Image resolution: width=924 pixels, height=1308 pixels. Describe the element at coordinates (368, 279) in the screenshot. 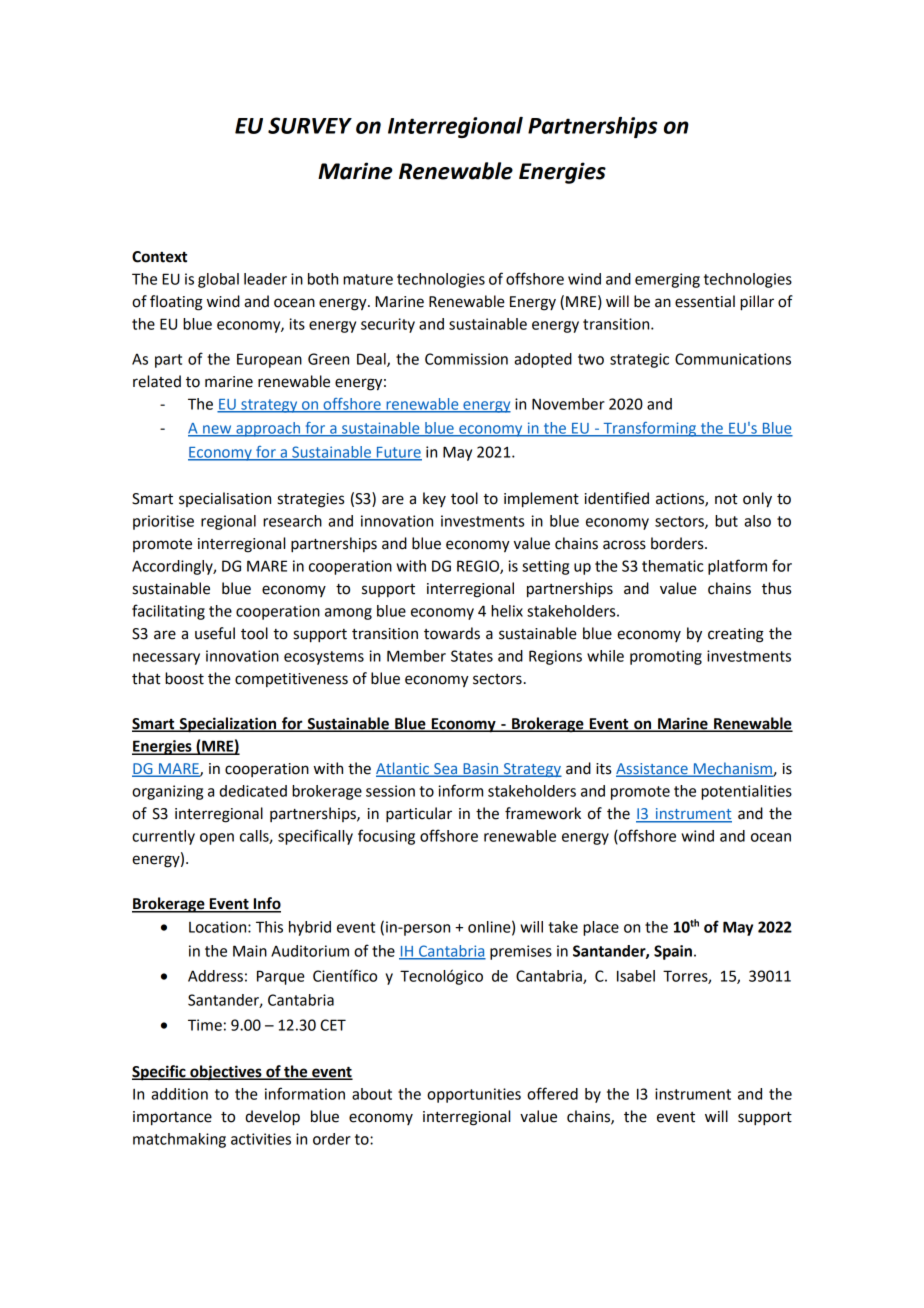

I see `mature` at that location.
